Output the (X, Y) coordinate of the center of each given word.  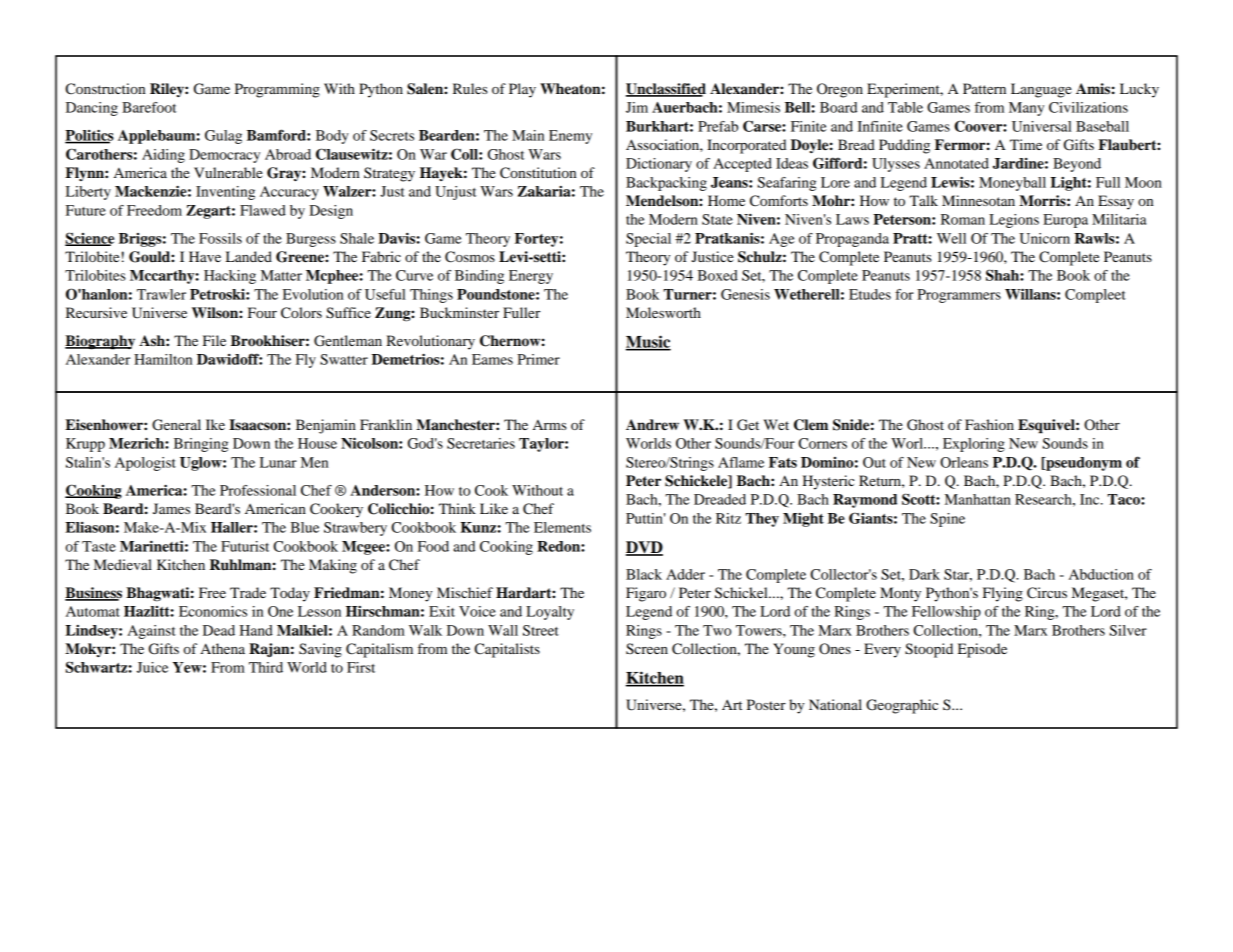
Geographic (902, 706)
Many (1026, 109)
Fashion (989, 424)
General (176, 425)
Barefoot (149, 107)
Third (266, 667)
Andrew (652, 424)
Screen (647, 649)
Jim (637, 107)
